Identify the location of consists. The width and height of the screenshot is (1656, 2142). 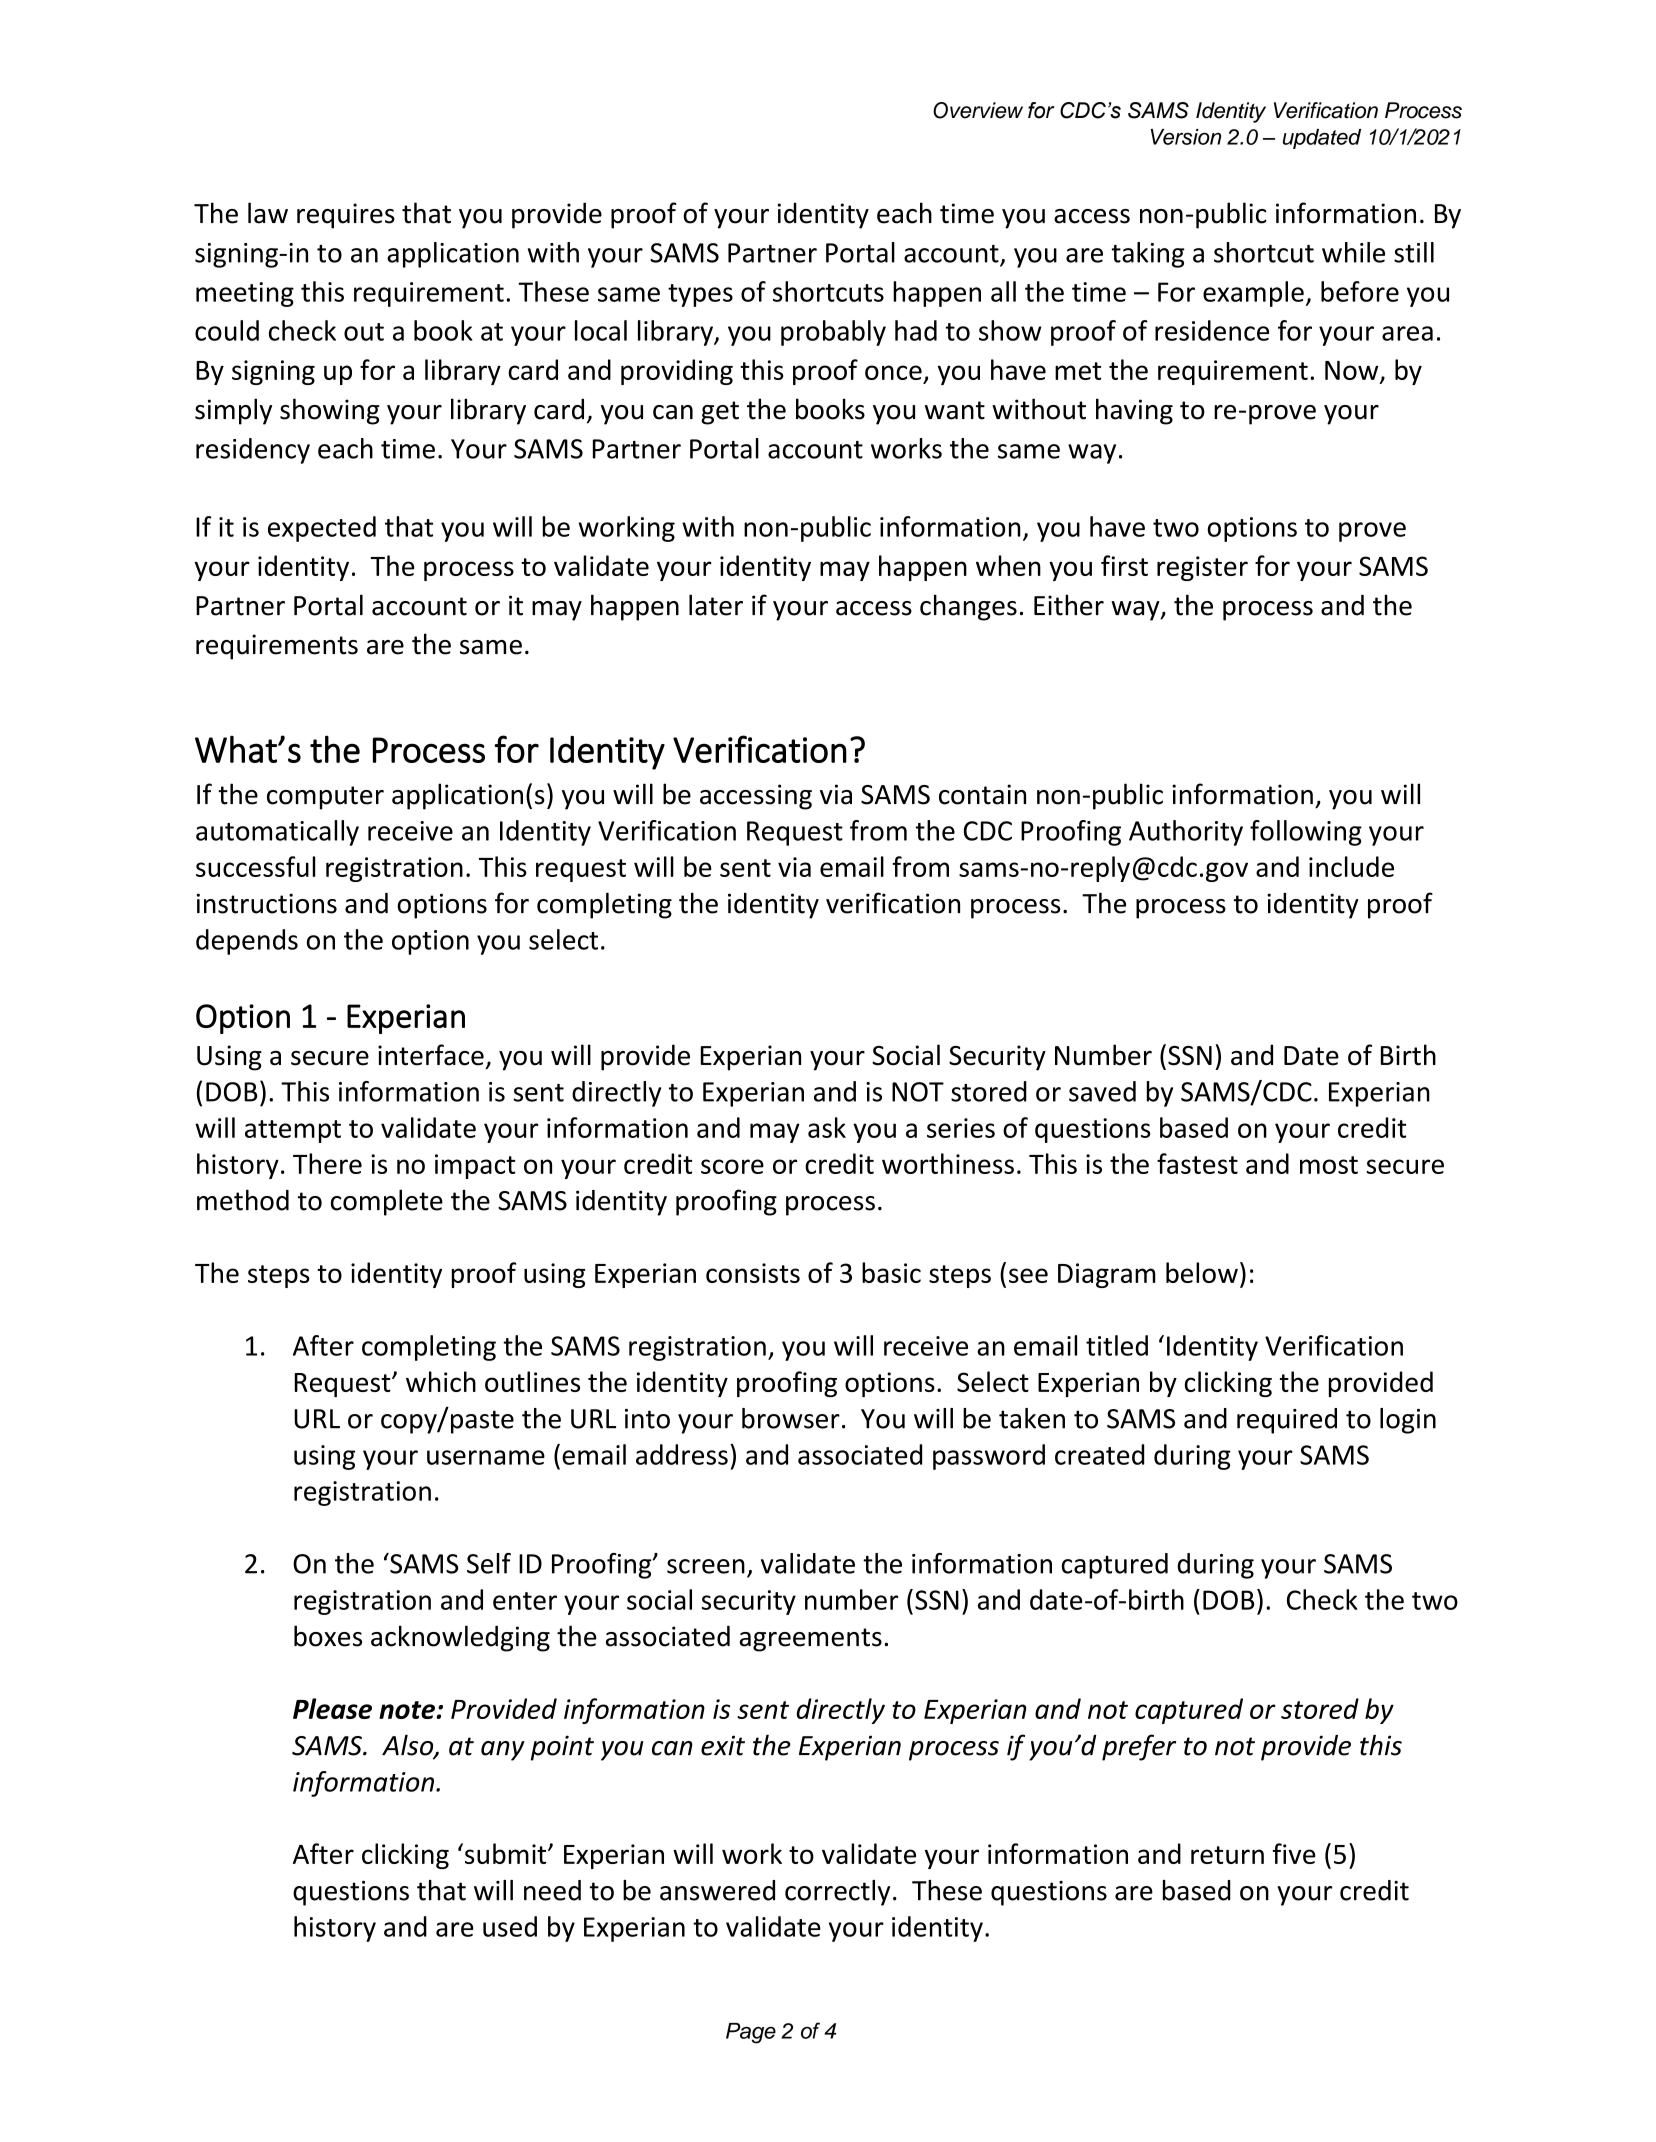
(753, 1273).
